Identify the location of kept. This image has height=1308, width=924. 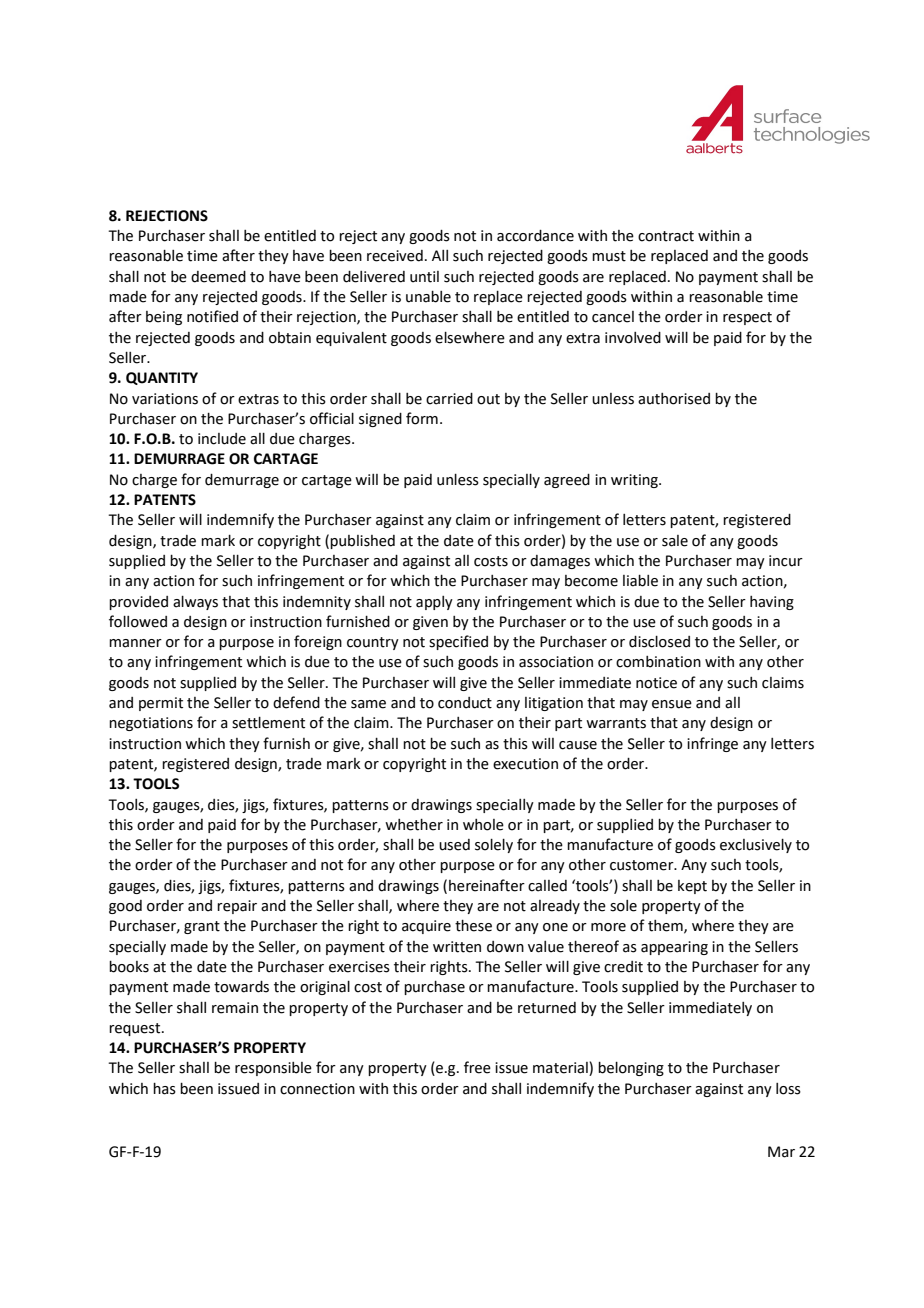
(692, 887).
